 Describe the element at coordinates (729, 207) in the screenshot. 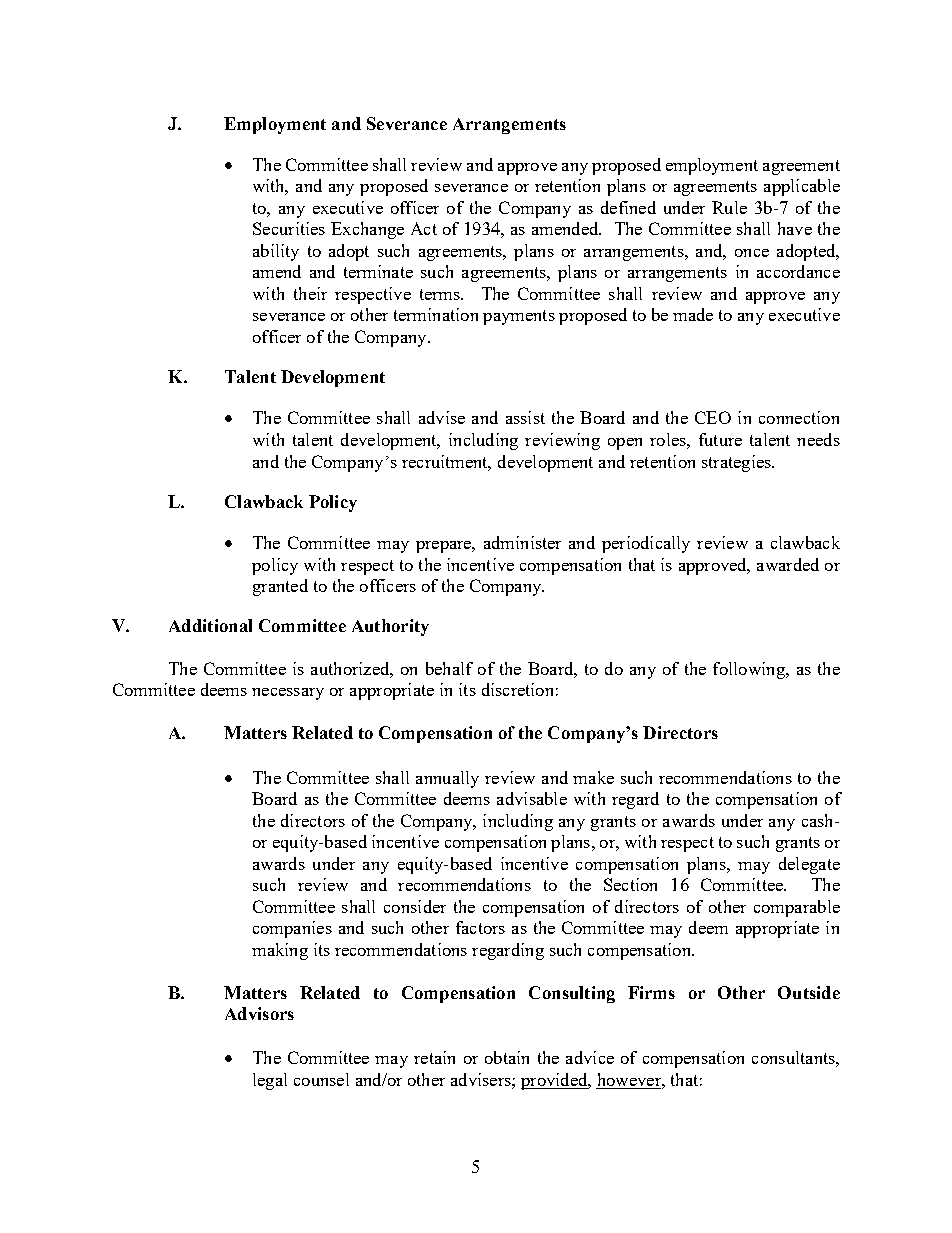

I see `Rule` at that location.
